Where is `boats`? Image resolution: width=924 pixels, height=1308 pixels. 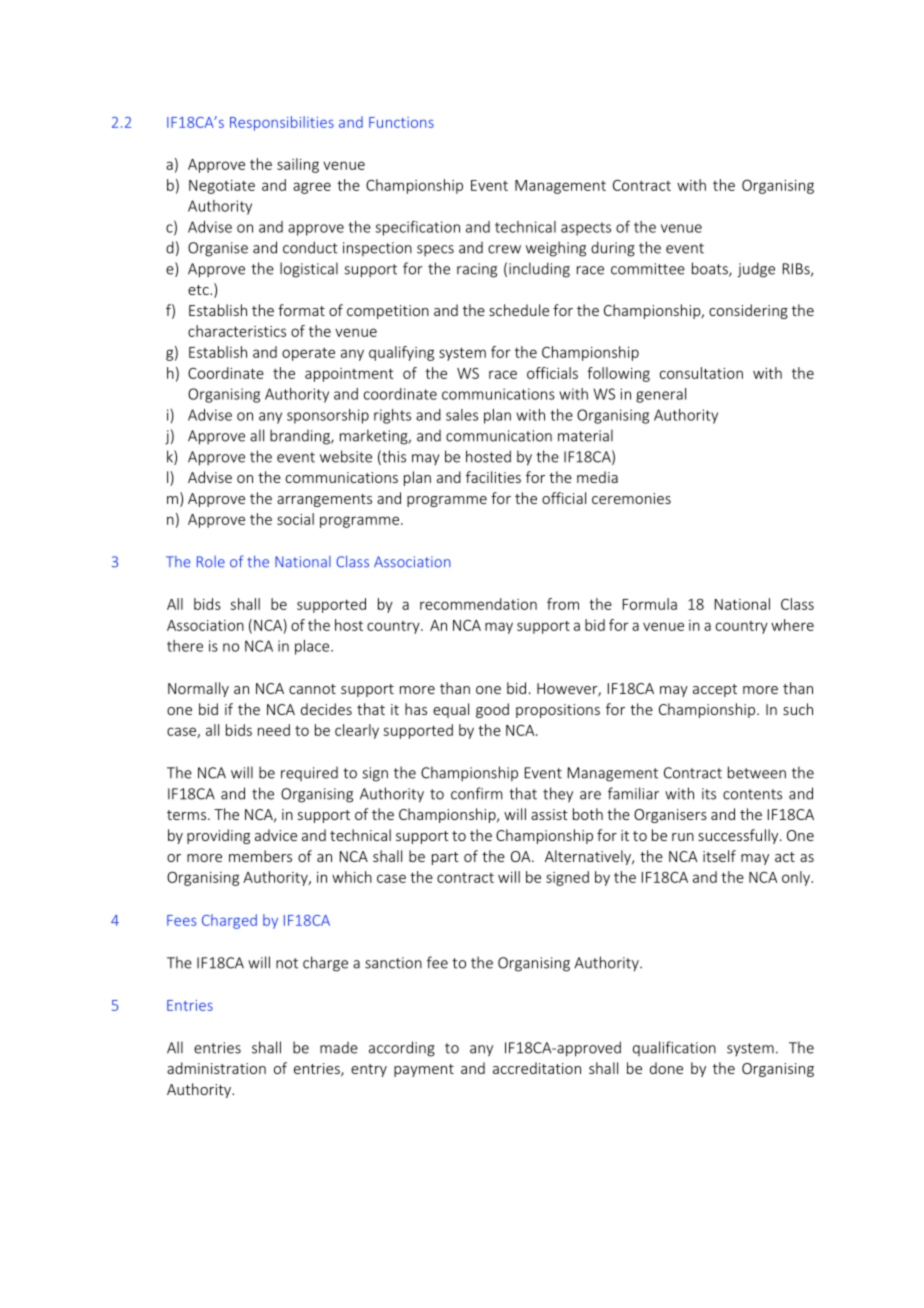 boats is located at coordinates (711, 269).
